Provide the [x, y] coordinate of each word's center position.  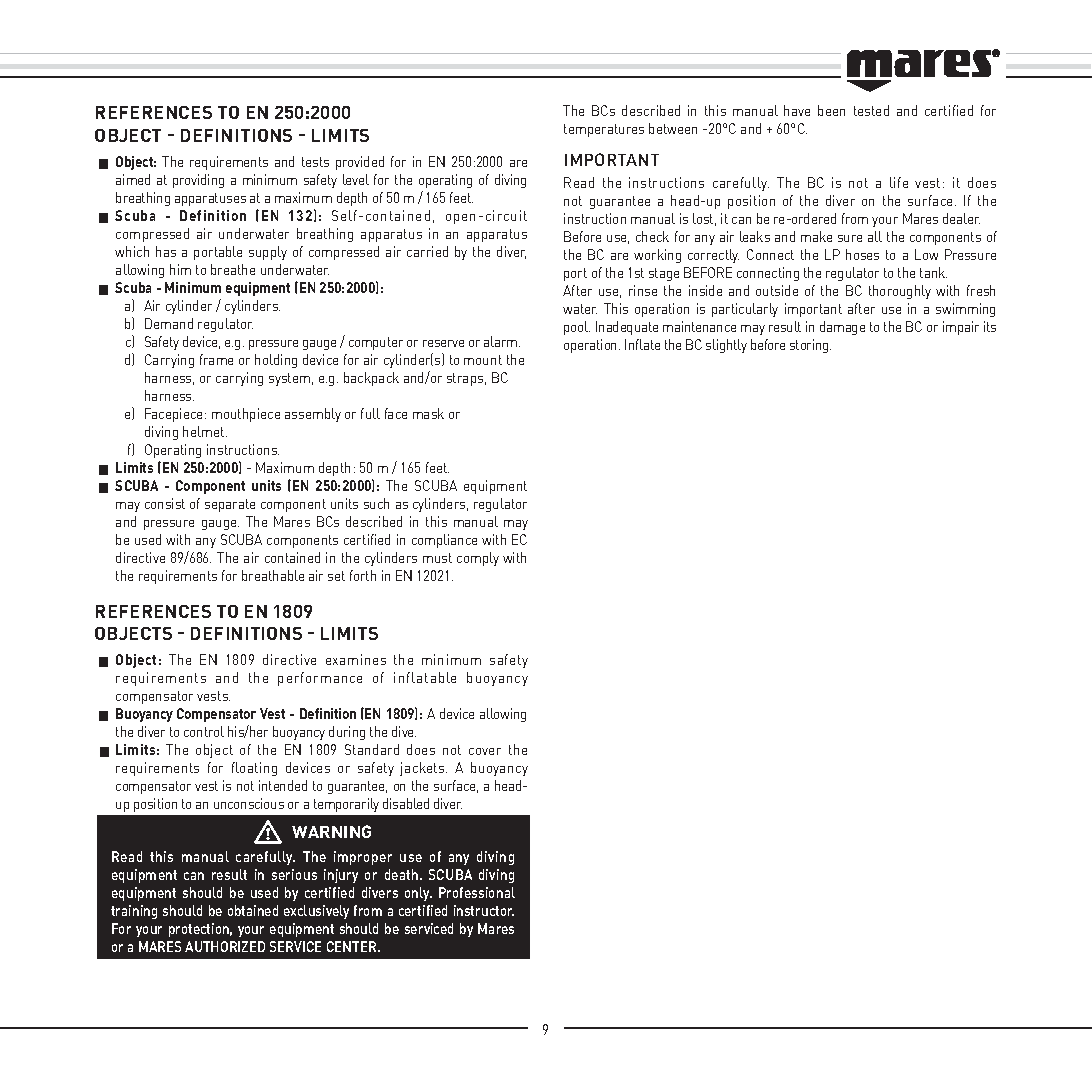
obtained [253, 910]
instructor [484, 910]
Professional [477, 892]
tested [871, 110]
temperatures [604, 130]
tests [315, 162]
